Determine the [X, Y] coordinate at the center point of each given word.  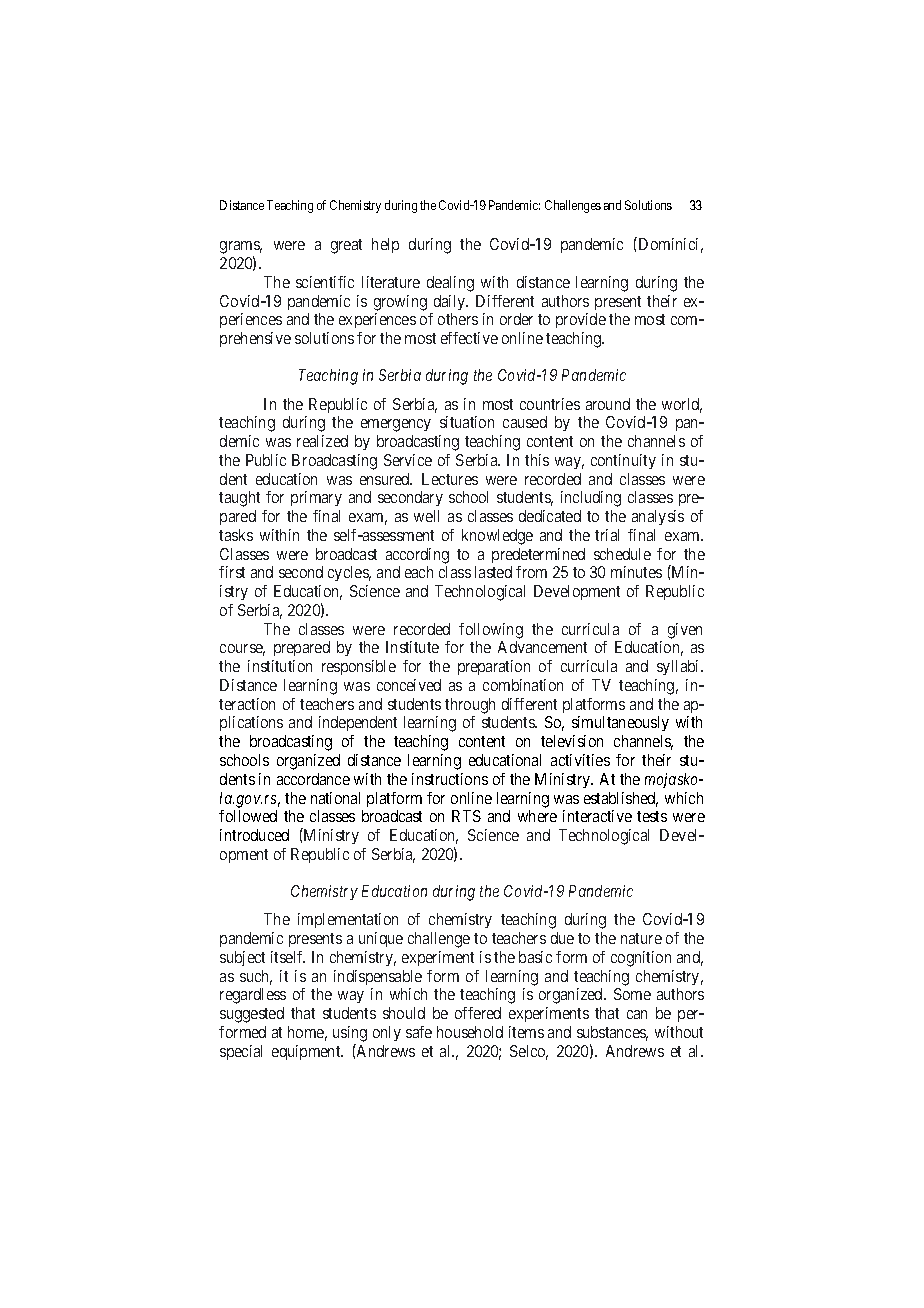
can [637, 1014]
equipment [307, 1052]
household [470, 1032]
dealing [450, 284]
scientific [325, 282]
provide [581, 320]
